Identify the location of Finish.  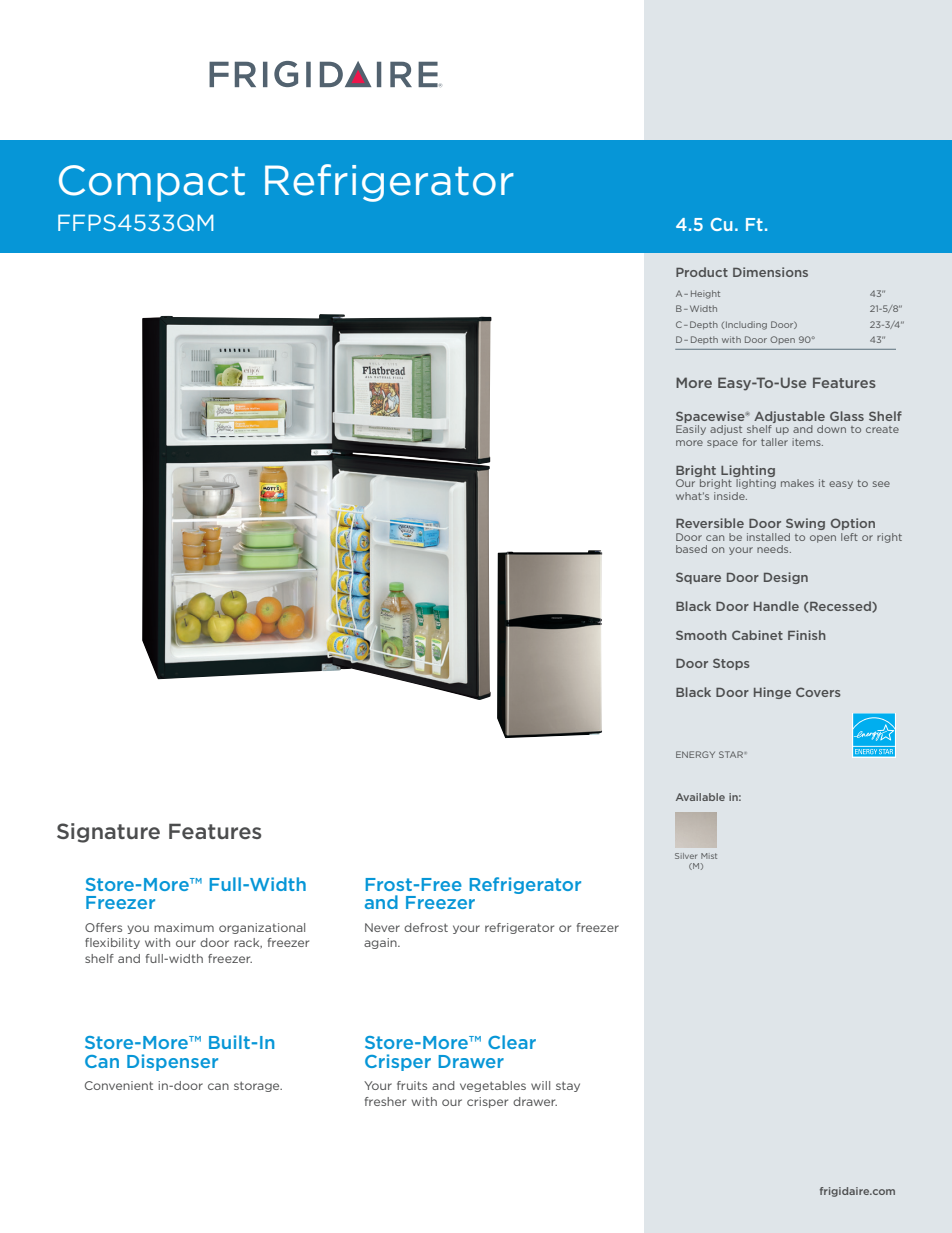
(807, 635).
